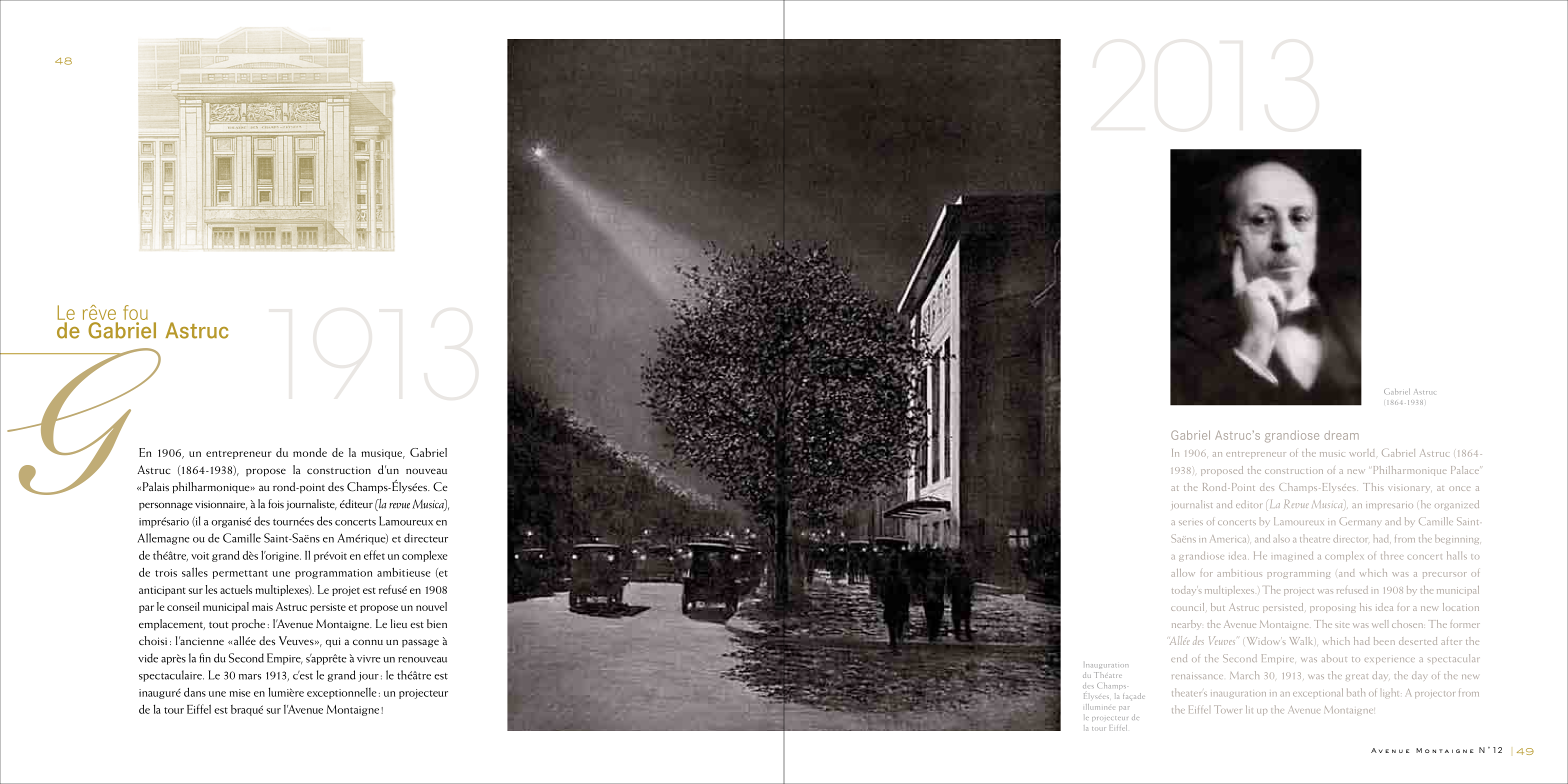 Image resolution: width=1568 pixels, height=784 pixels. Describe the element at coordinates (1248, 504) in the screenshot. I see `editor` at that location.
